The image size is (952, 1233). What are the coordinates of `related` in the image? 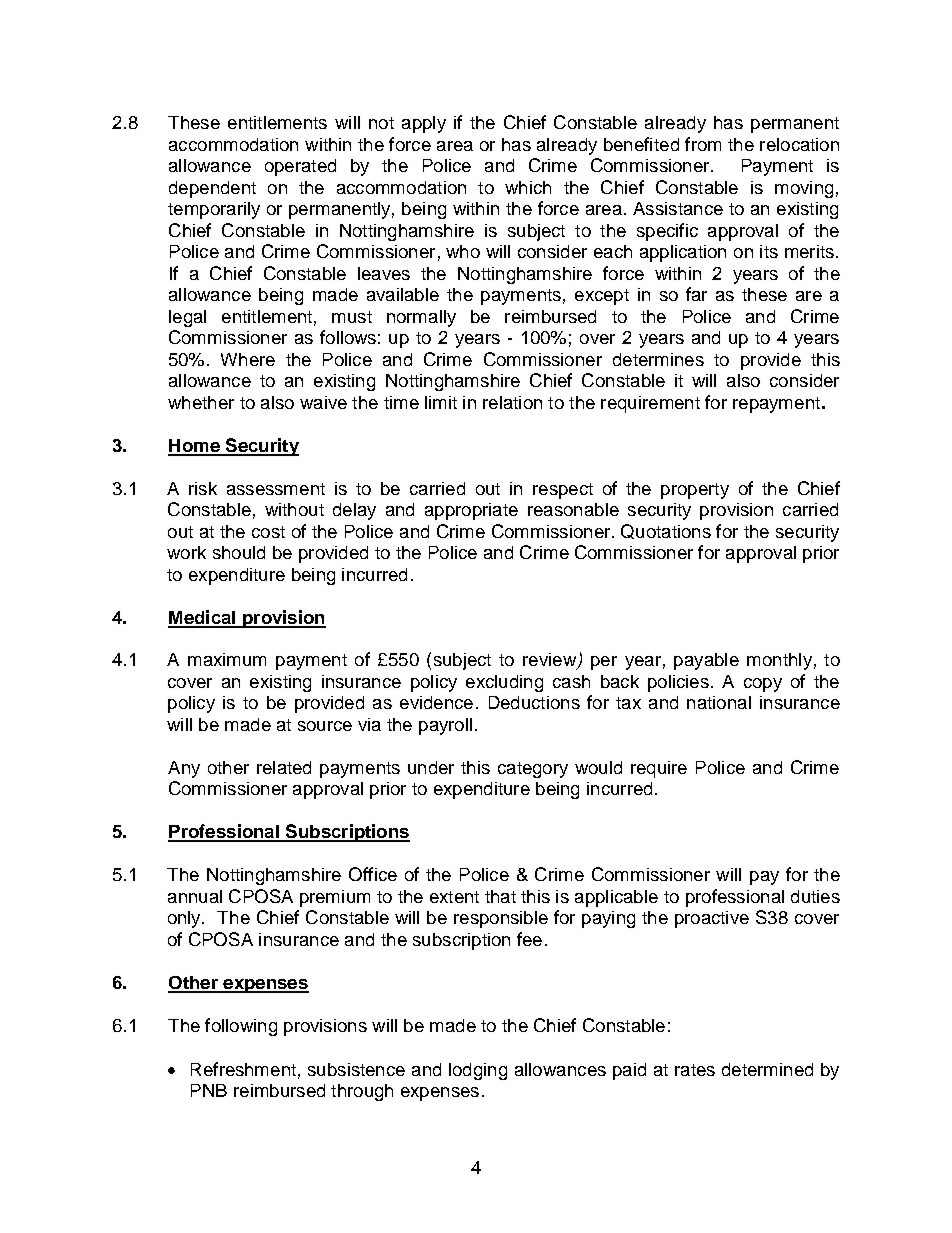 It's located at (284, 767).
